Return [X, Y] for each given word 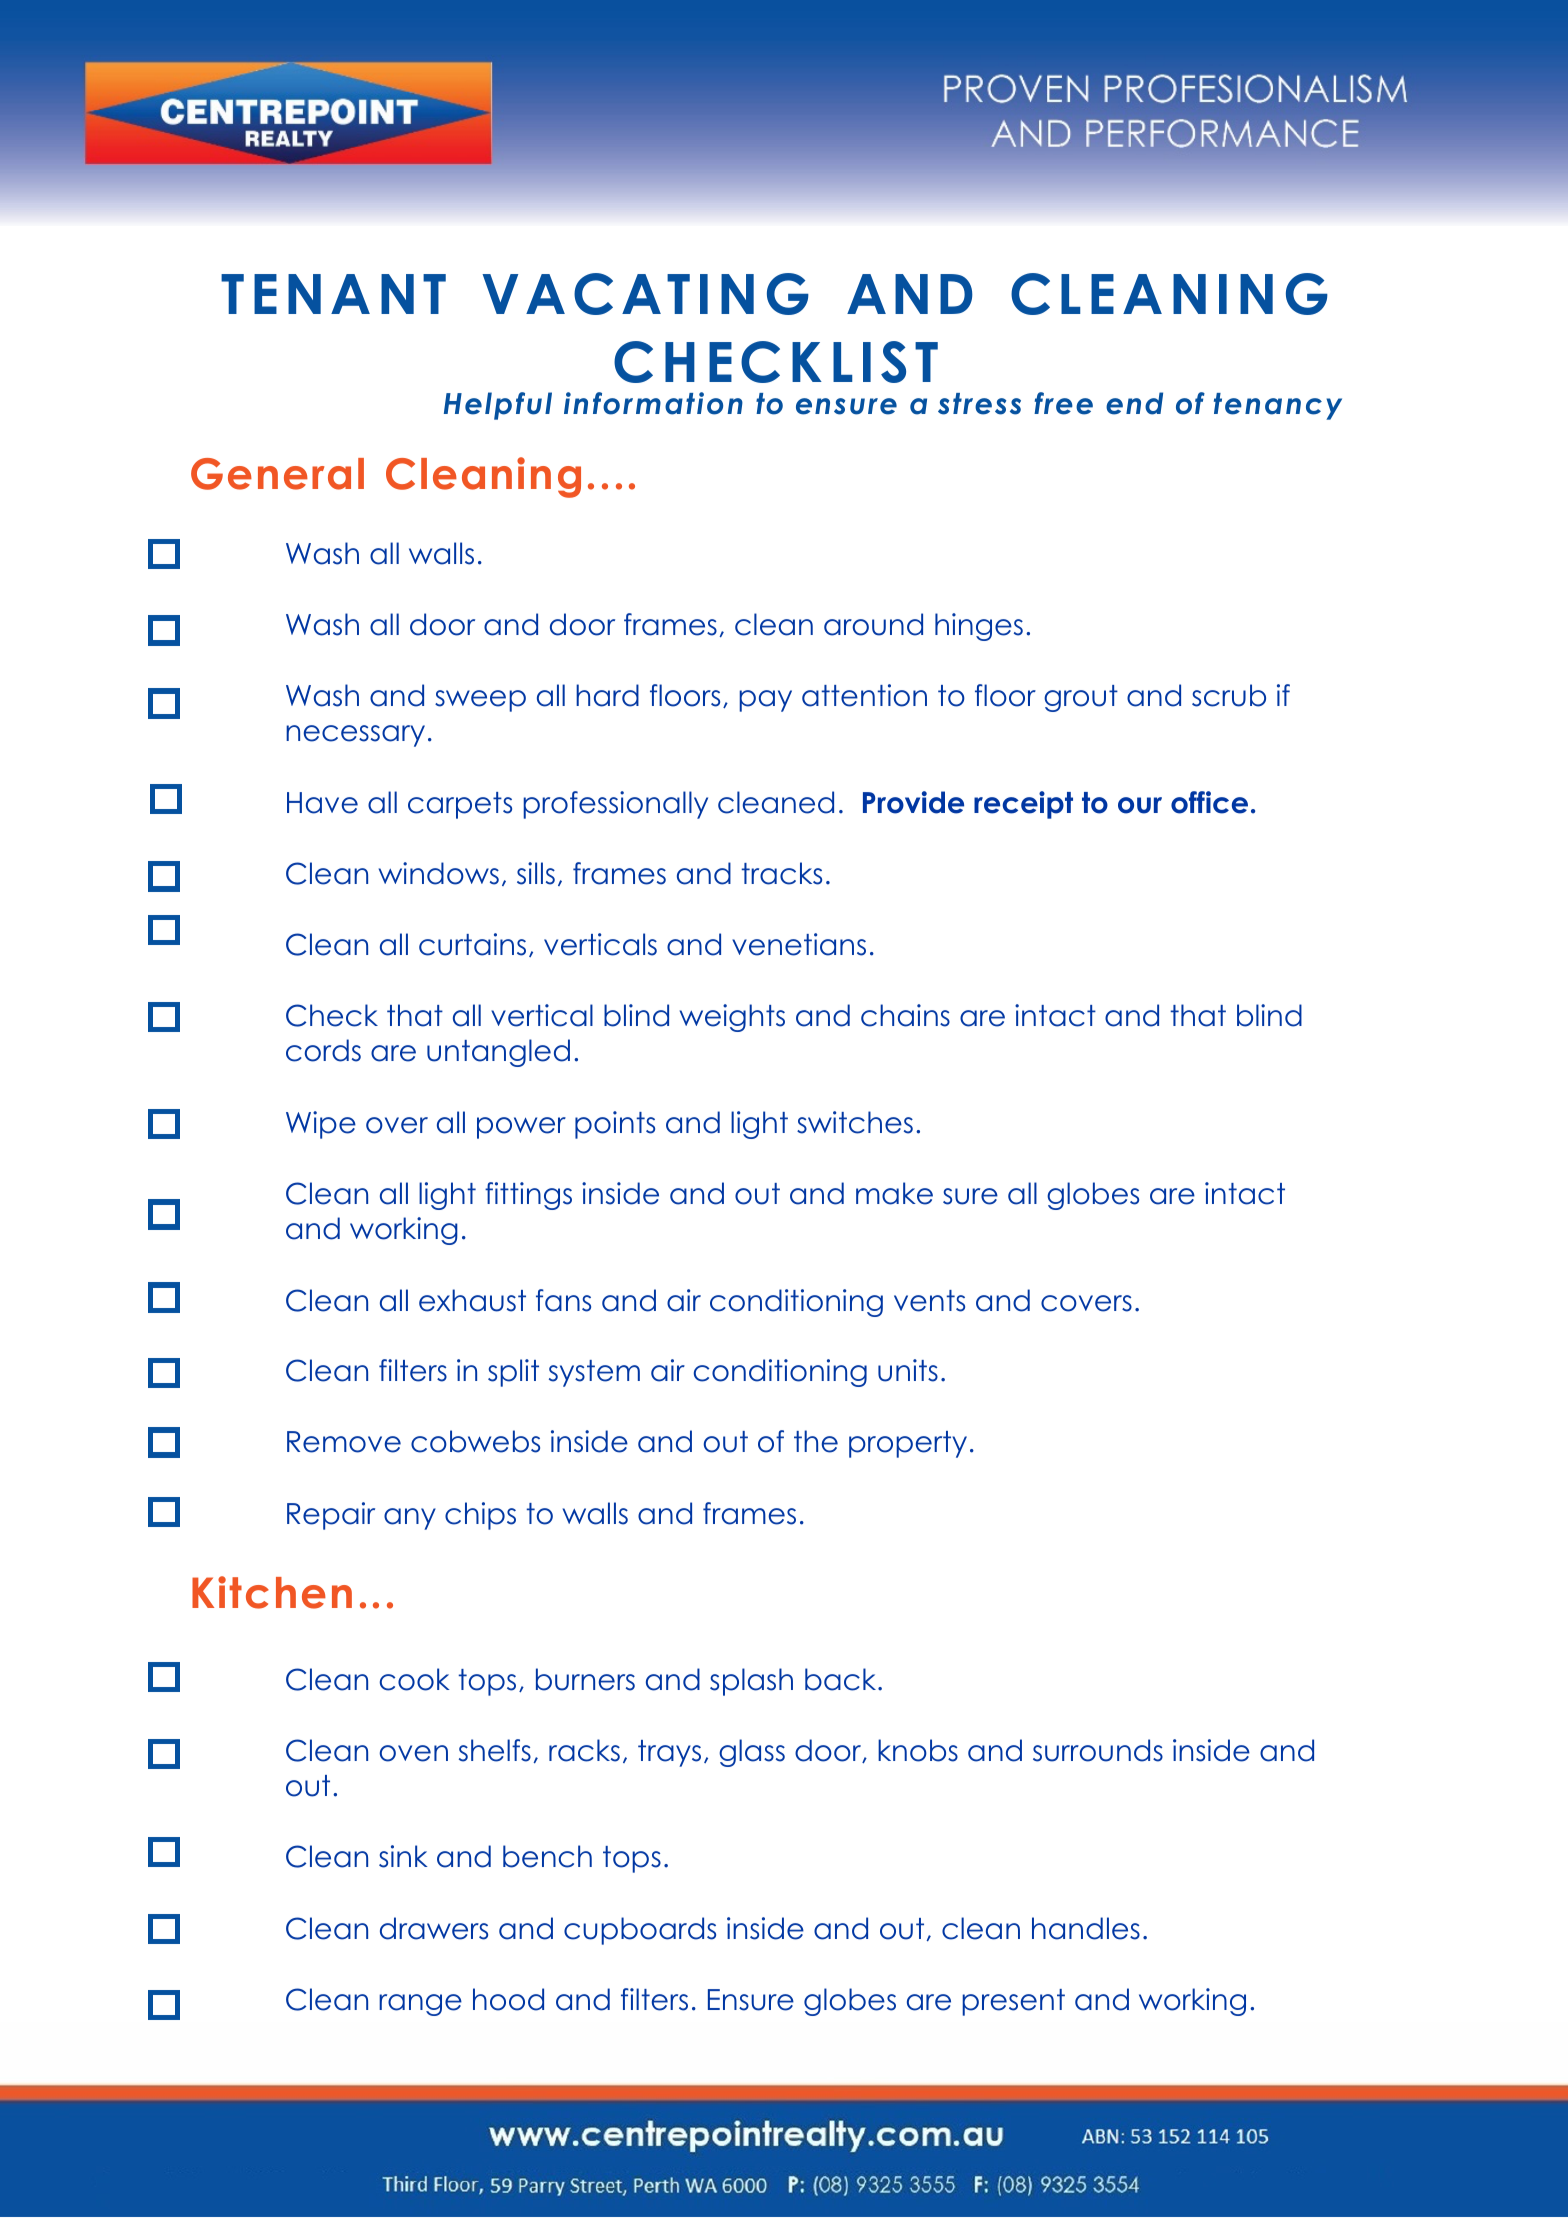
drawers [434, 1928]
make [894, 1193]
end [1134, 403]
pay [765, 701]
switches [855, 1122]
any [410, 1519]
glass [752, 1753]
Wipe [321, 1125]
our [1140, 805]
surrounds [1098, 1750]
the [816, 1441]
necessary [355, 736]
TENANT [333, 294]
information [653, 403]
